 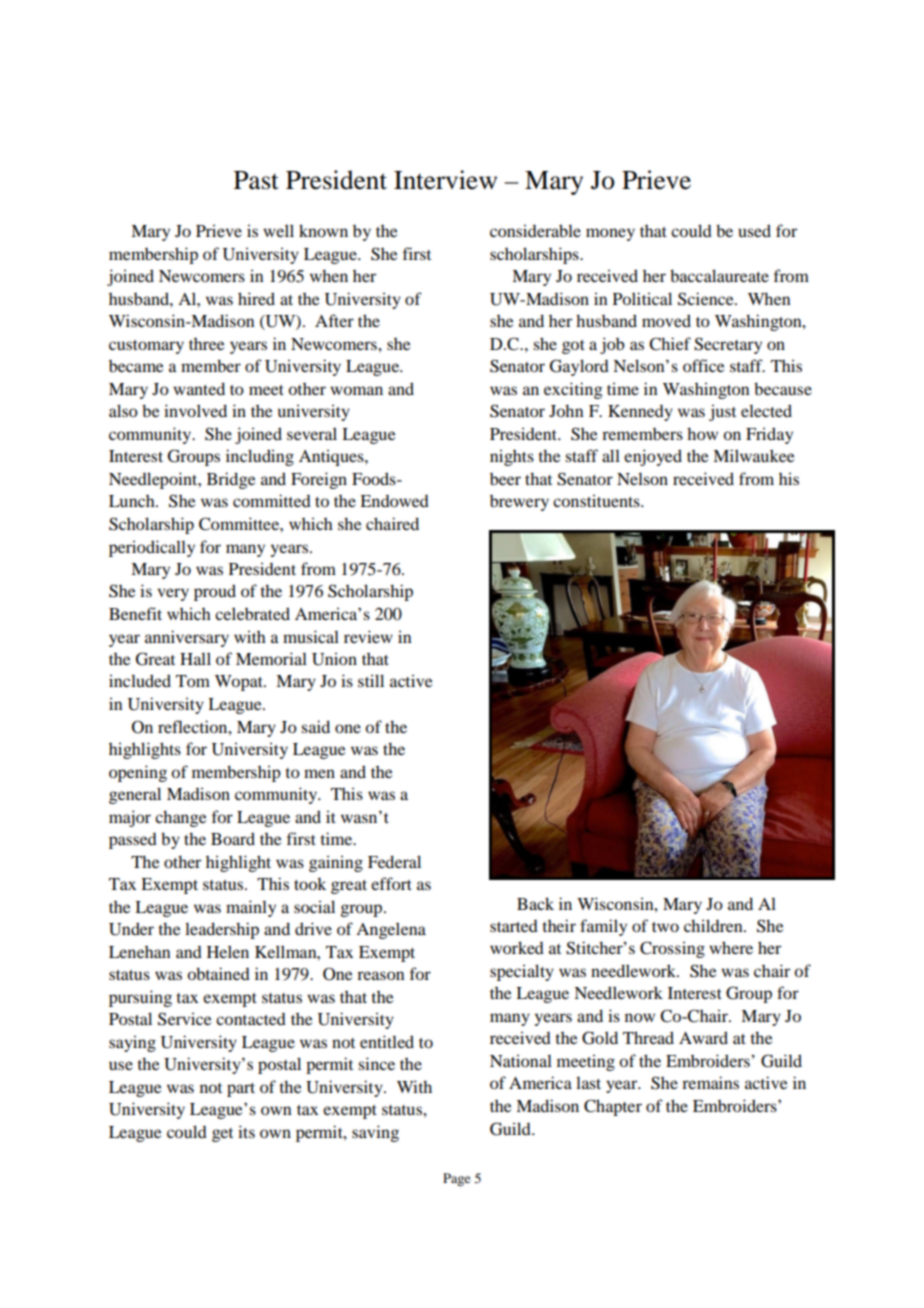 What do you see at coordinates (233, 838) in the page?
I see `Board` at bounding box center [233, 838].
